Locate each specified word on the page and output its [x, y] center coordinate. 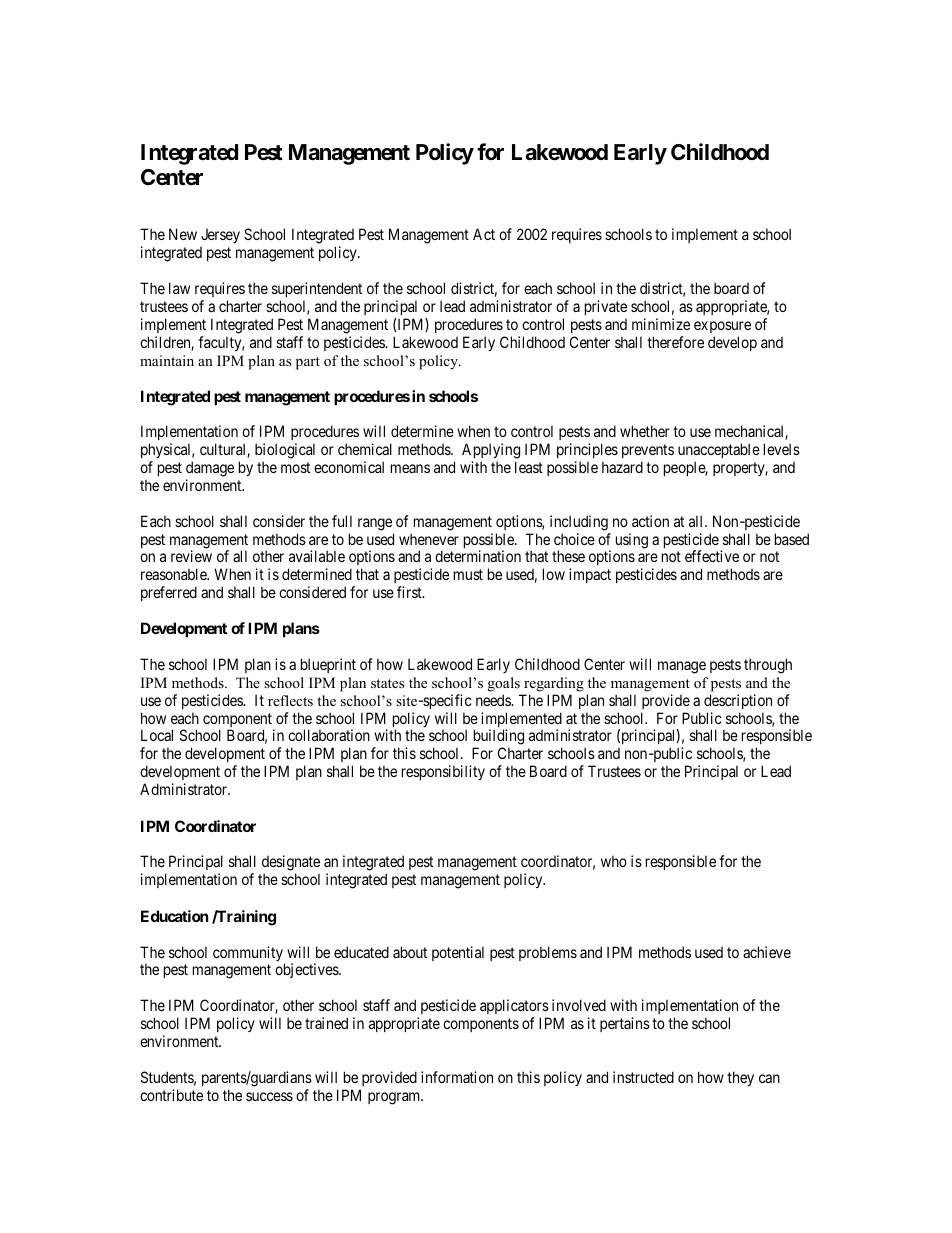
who [614, 861]
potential [458, 953]
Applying [491, 451]
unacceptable [719, 450]
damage [210, 469]
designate [291, 863]
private [606, 307]
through [768, 666]
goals [504, 684]
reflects [290, 700]
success [269, 1096]
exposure [722, 327]
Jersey [220, 236]
